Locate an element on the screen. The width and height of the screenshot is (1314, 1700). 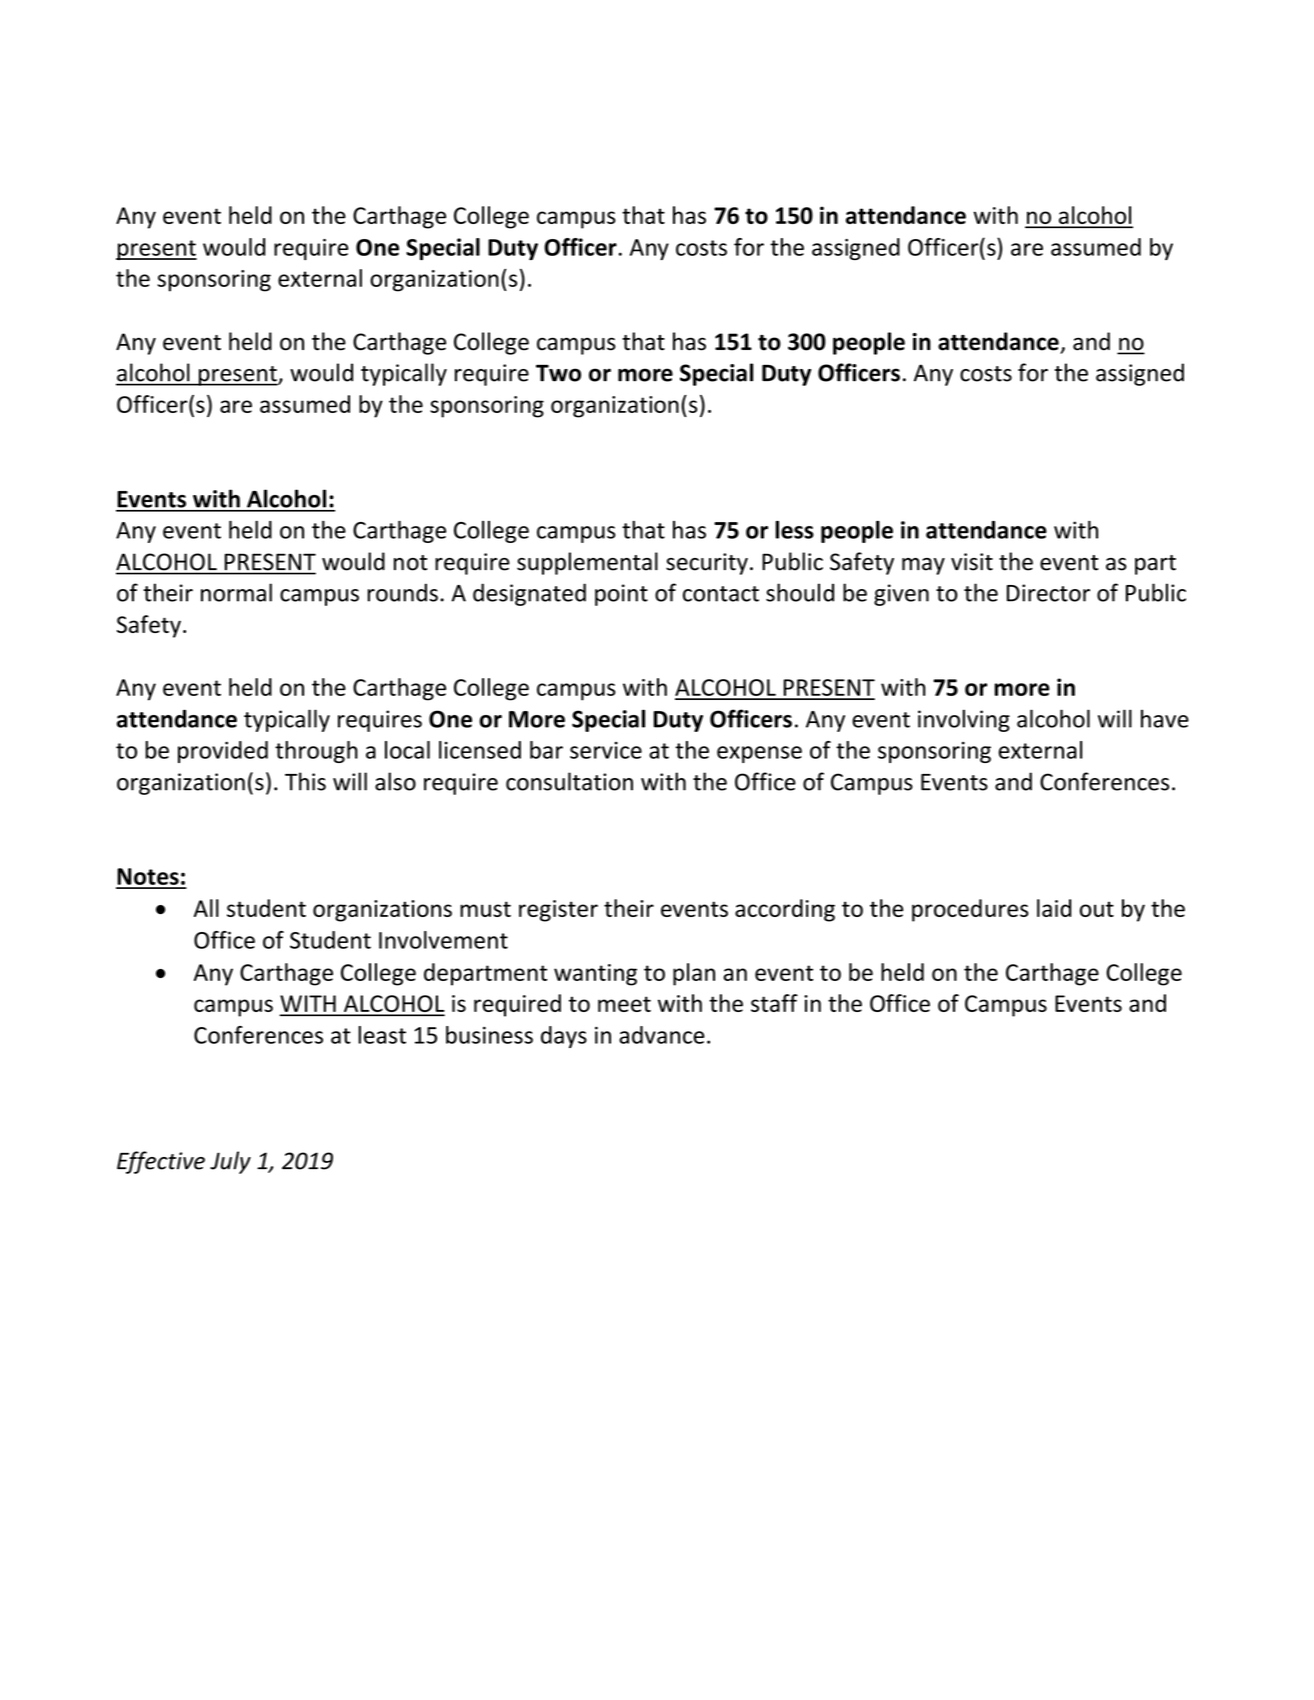
less is located at coordinates (794, 530).
